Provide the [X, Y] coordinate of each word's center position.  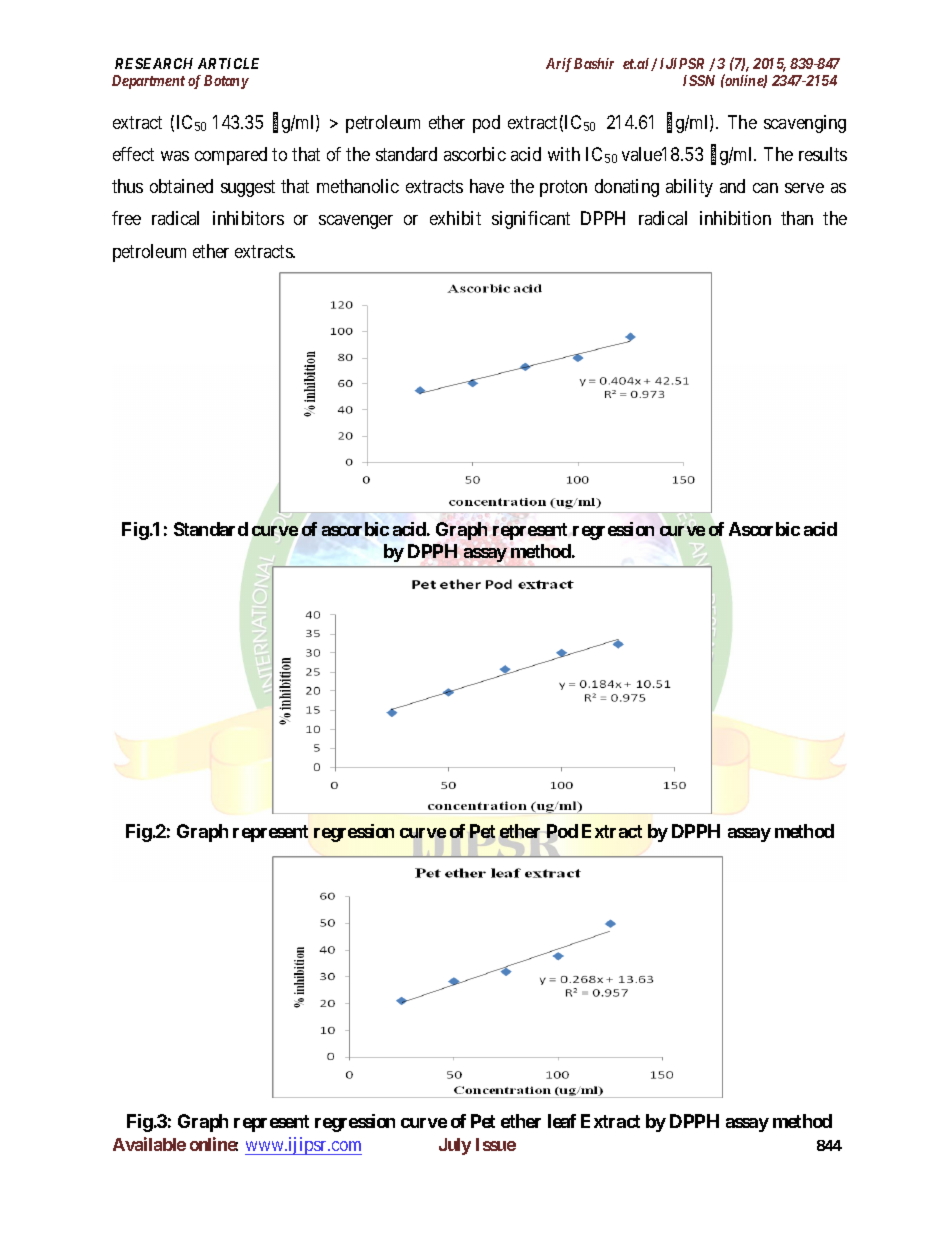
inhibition [735, 218]
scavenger [356, 222]
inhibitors [248, 218]
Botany [226, 82]
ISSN [699, 80]
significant [531, 220]
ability [689, 188]
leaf [562, 1121]
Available [149, 1144]
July [455, 1146]
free [126, 218]
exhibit [455, 218]
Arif [559, 65]
